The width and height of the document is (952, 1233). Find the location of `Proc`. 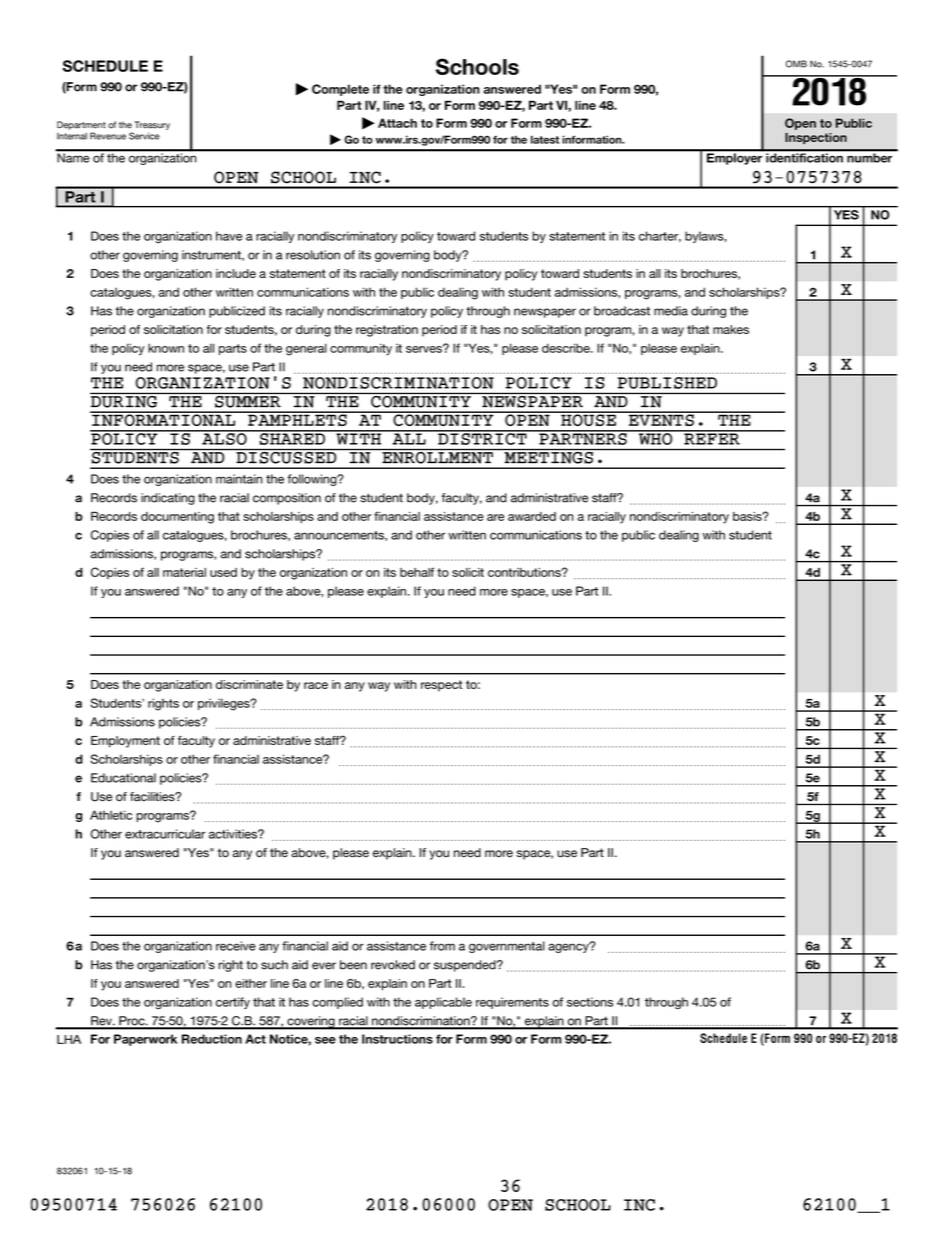

Proc is located at coordinates (132, 1022).
